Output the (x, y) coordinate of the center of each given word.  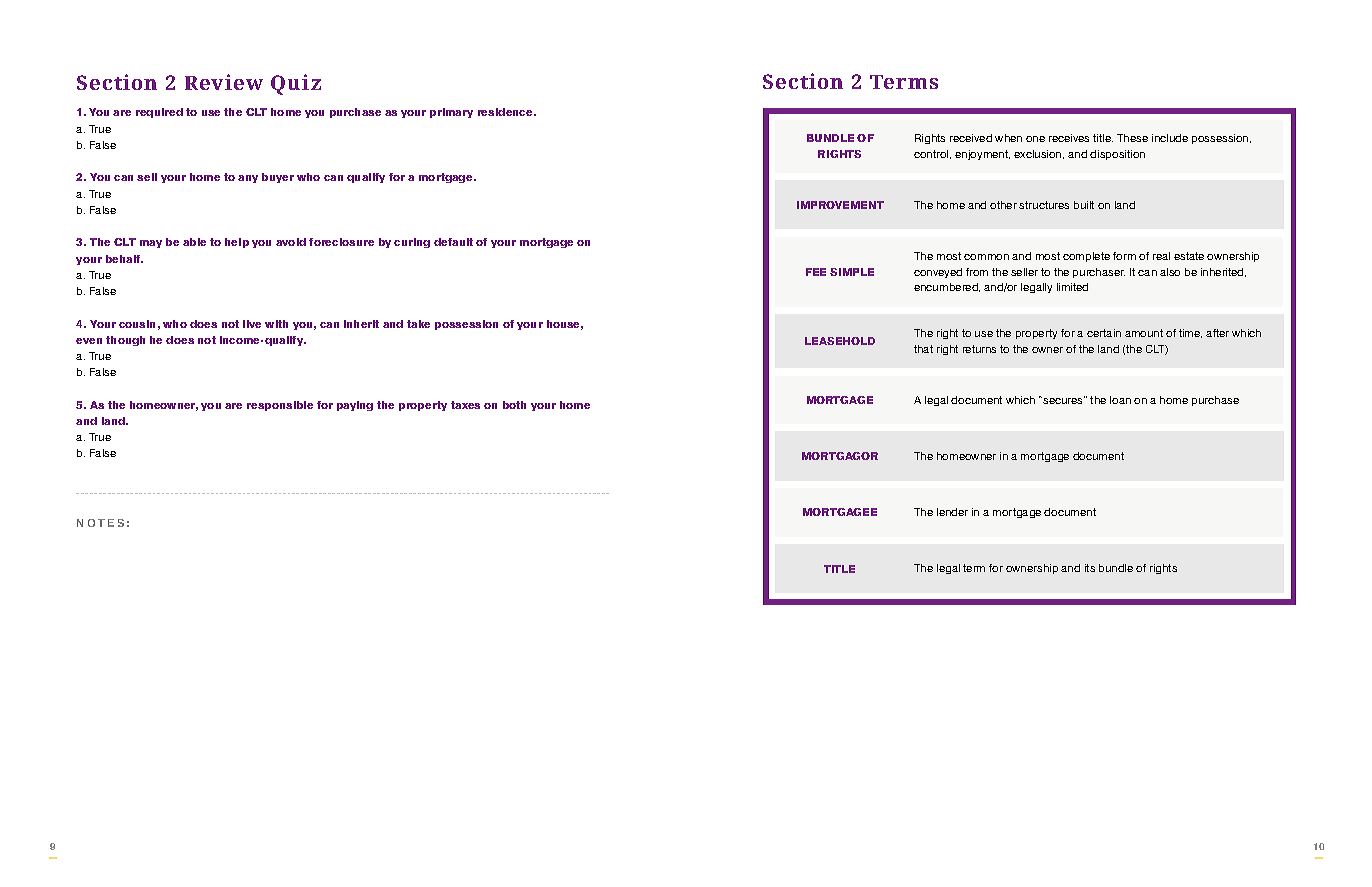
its (1090, 568)
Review (224, 82)
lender (952, 512)
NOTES (100, 523)
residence (506, 112)
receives (1069, 138)
